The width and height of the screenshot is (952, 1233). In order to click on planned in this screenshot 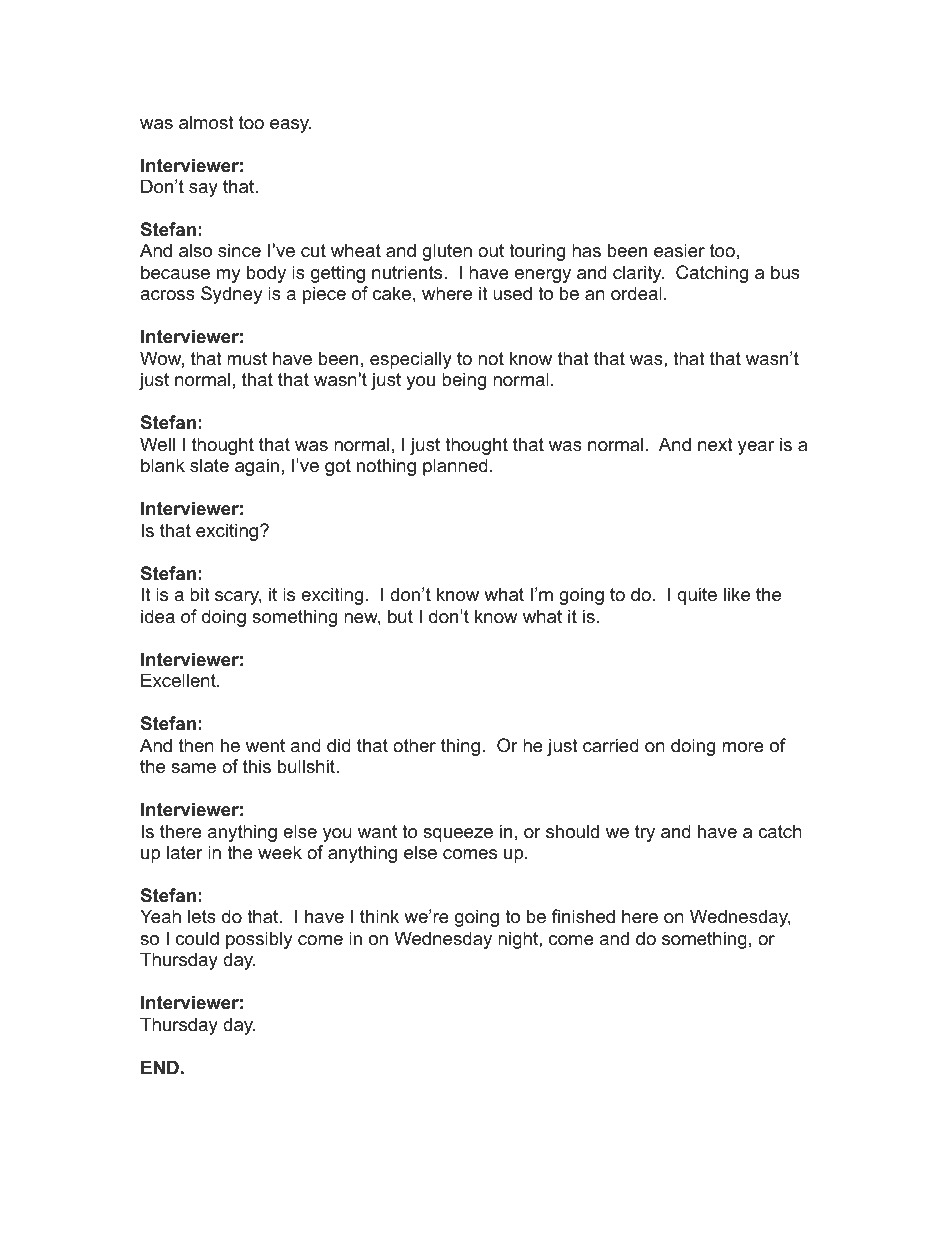, I will do `click(455, 467)`.
